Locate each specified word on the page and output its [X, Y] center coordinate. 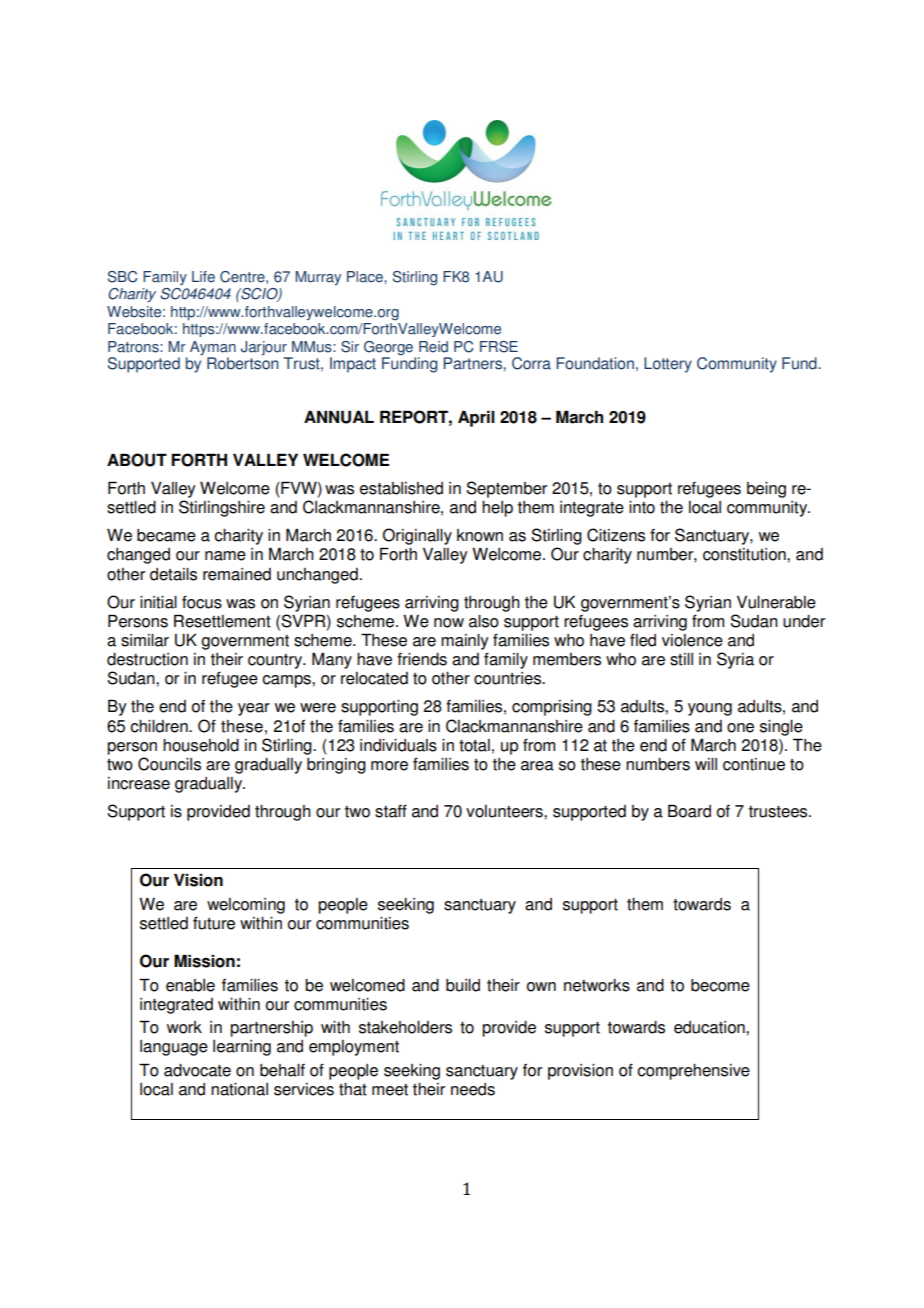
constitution [745, 554]
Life [203, 277]
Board [689, 811]
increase [139, 783]
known [480, 535]
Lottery [668, 365]
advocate [197, 1070]
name [225, 556]
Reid [433, 347]
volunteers [505, 811]
